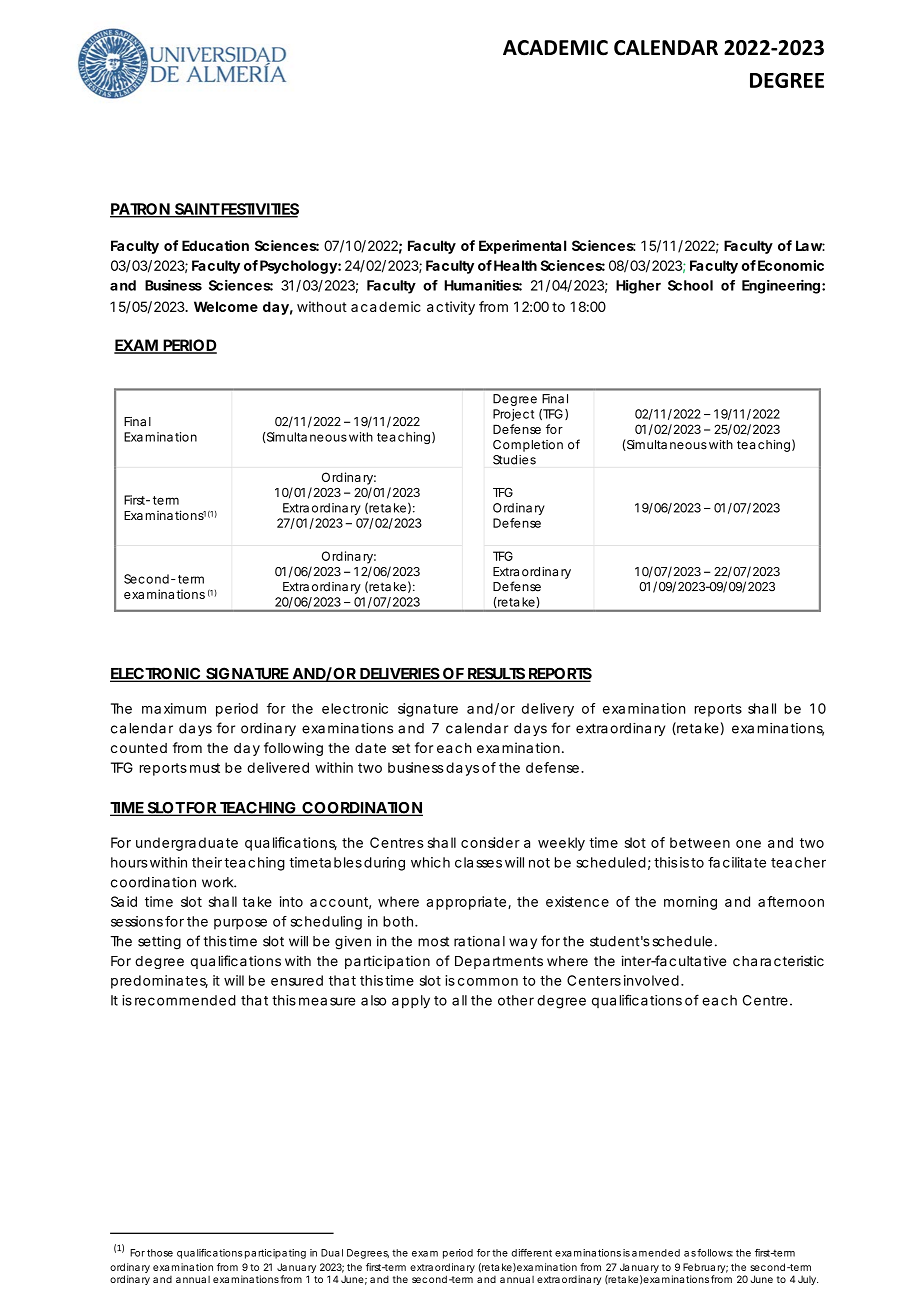 The image size is (924, 1308). I want to click on School, so click(690, 285).
